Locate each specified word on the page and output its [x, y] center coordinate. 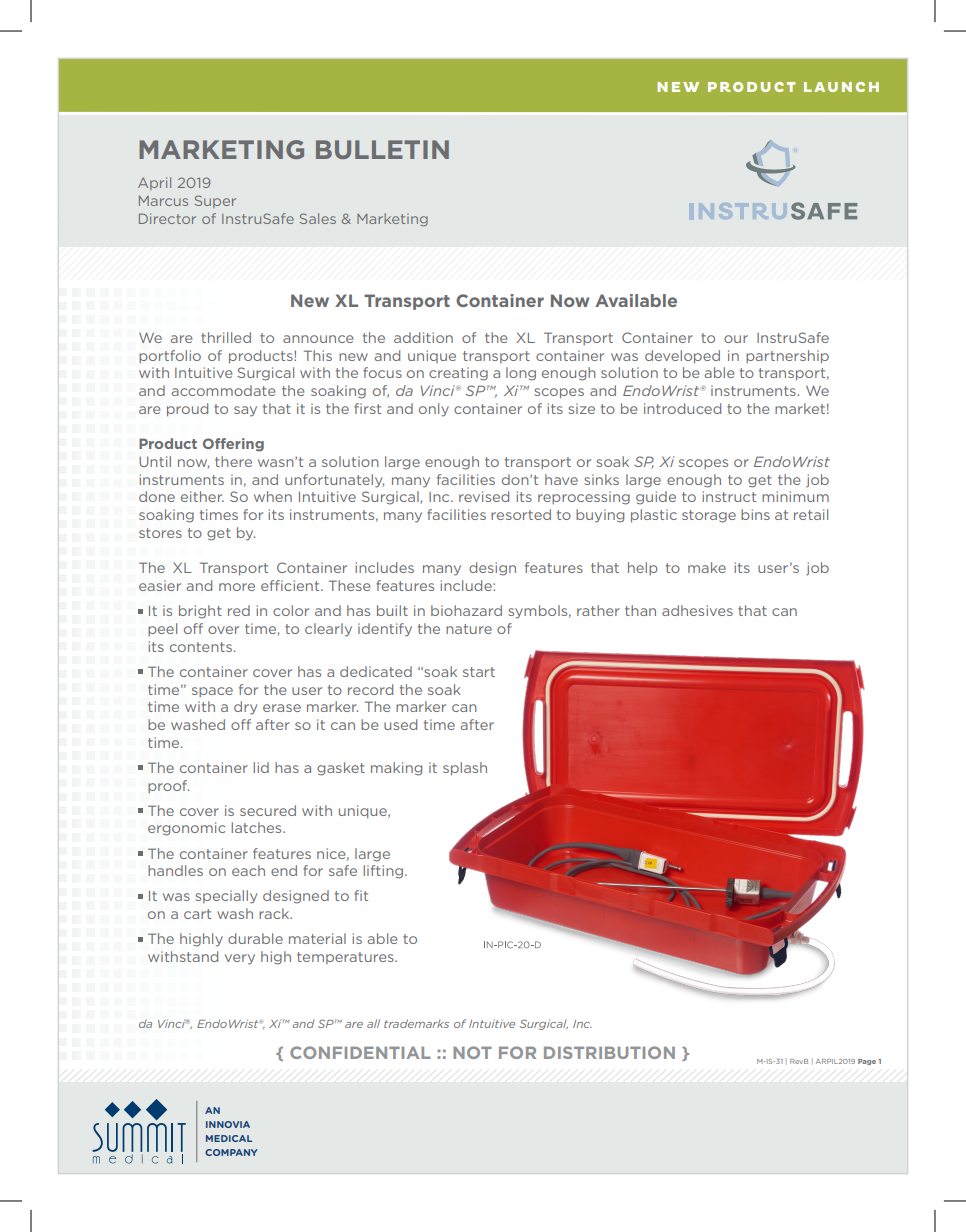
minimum [795, 496]
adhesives [697, 610]
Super [215, 201]
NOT [472, 1052]
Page [867, 1062]
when [273, 496]
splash [465, 768]
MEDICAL [229, 1138]
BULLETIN [382, 149]
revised [484, 496]
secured [268, 810]
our [736, 339]
